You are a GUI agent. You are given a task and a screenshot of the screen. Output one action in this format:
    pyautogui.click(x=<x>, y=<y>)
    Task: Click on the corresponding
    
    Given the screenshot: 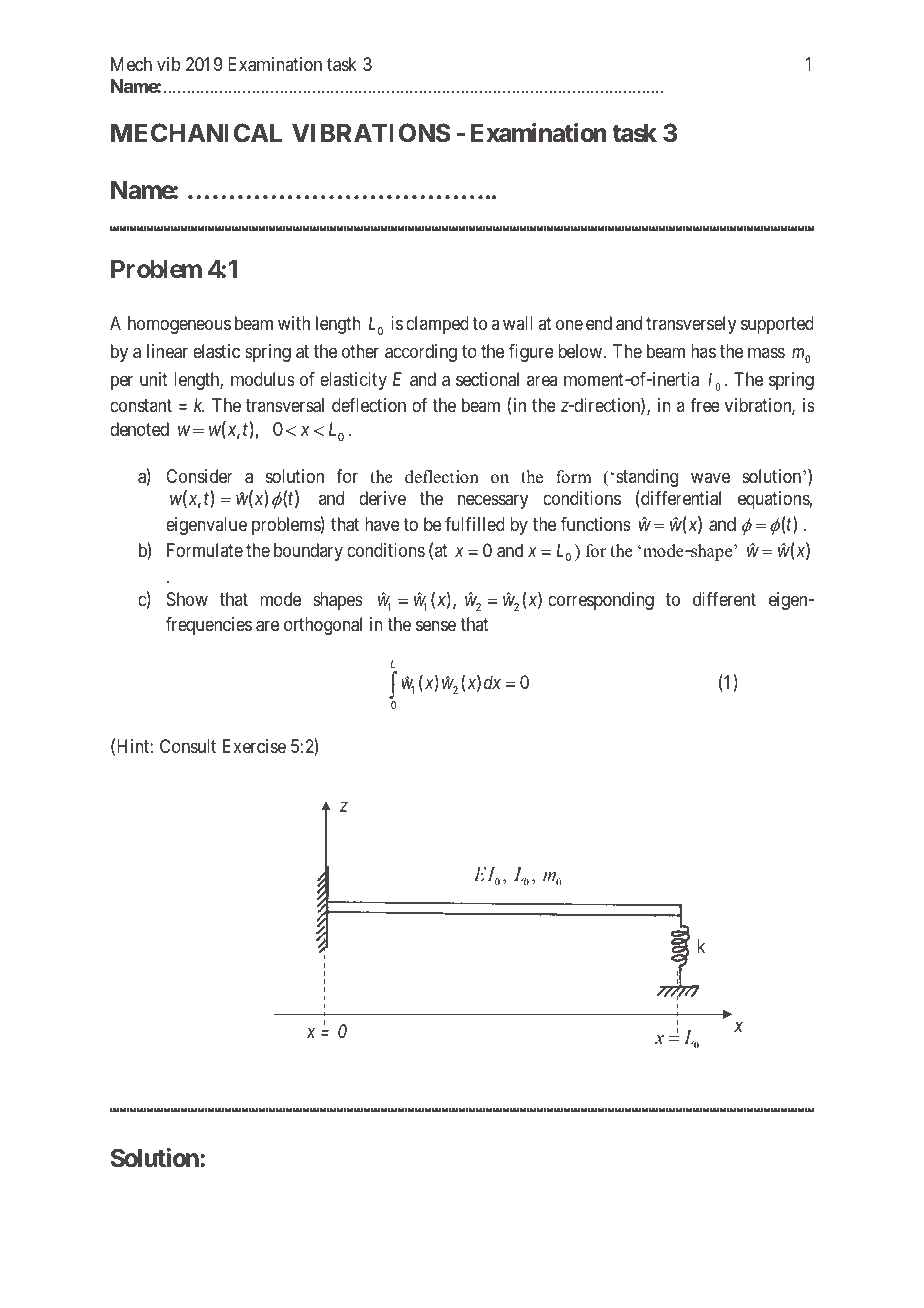 What is the action you would take?
    pyautogui.click(x=601, y=601)
